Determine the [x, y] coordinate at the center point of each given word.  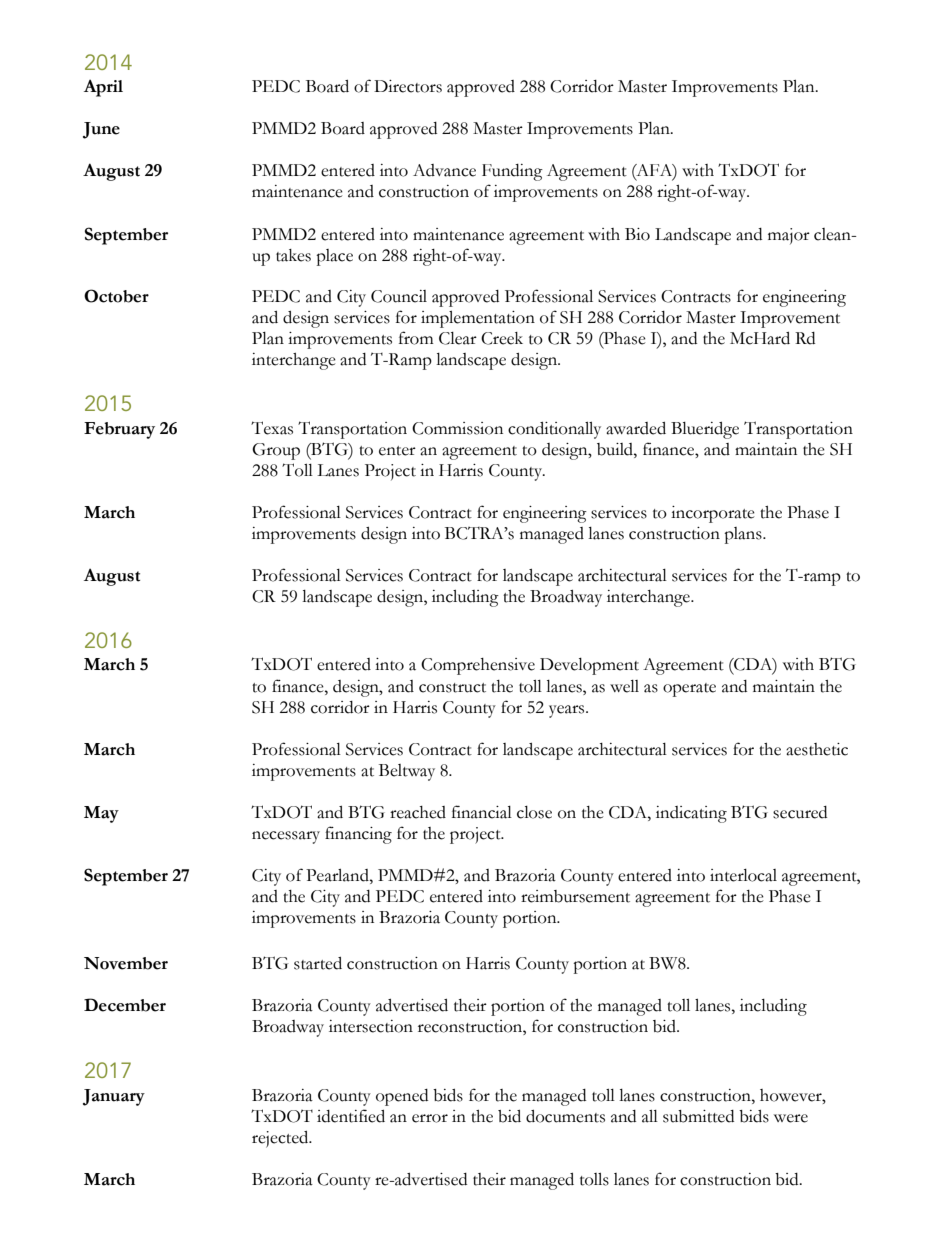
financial [482, 812]
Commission [457, 428]
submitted [698, 1116]
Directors [408, 86]
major [789, 236]
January [114, 1097]
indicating [691, 814]
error [430, 1118]
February [119, 430]
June [101, 130]
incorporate [713, 514]
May [101, 814]
